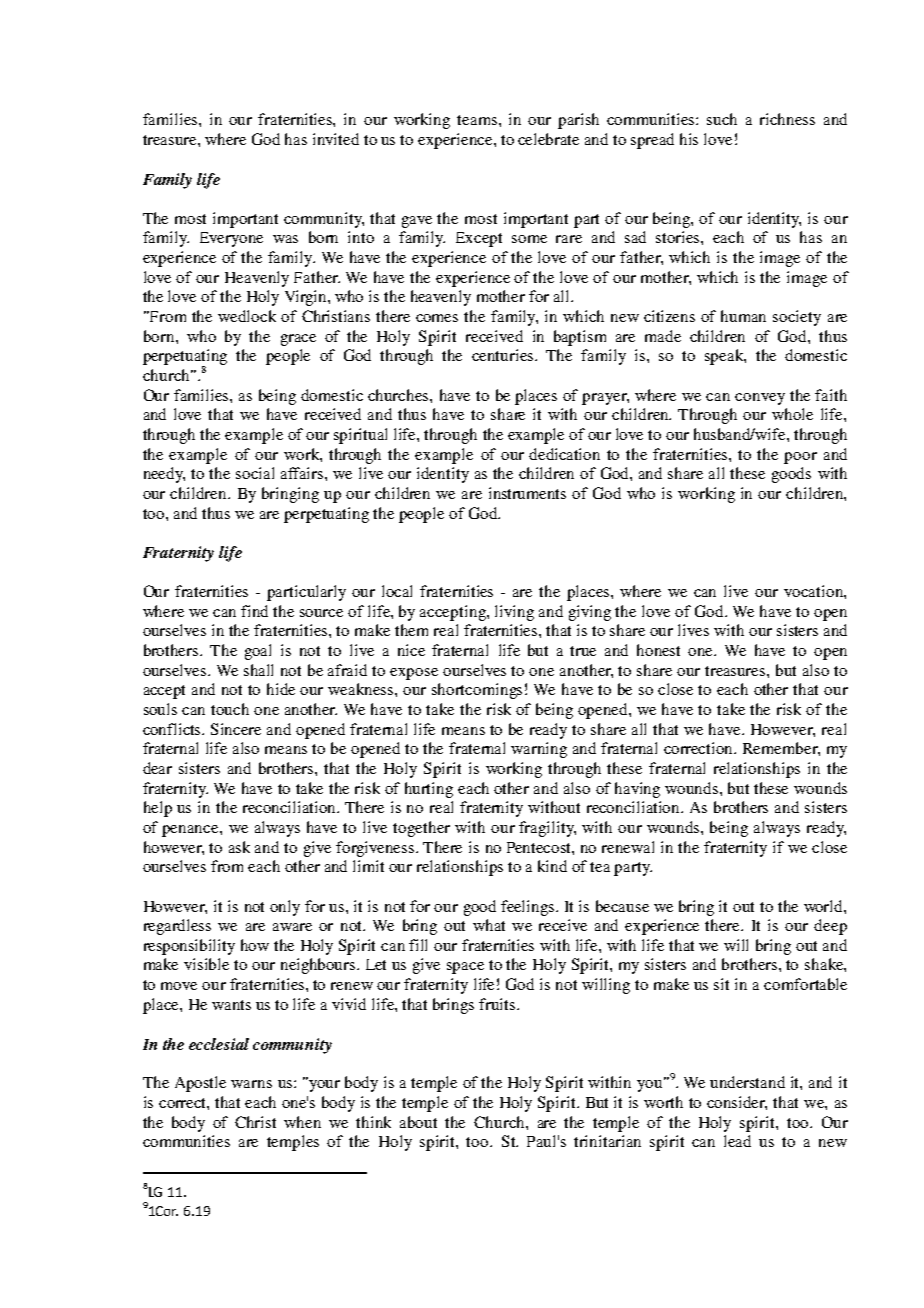 Image resolution: width=924 pixels, height=1308 pixels. What do you see at coordinates (336, 139) in the screenshot?
I see `invited` at bounding box center [336, 139].
